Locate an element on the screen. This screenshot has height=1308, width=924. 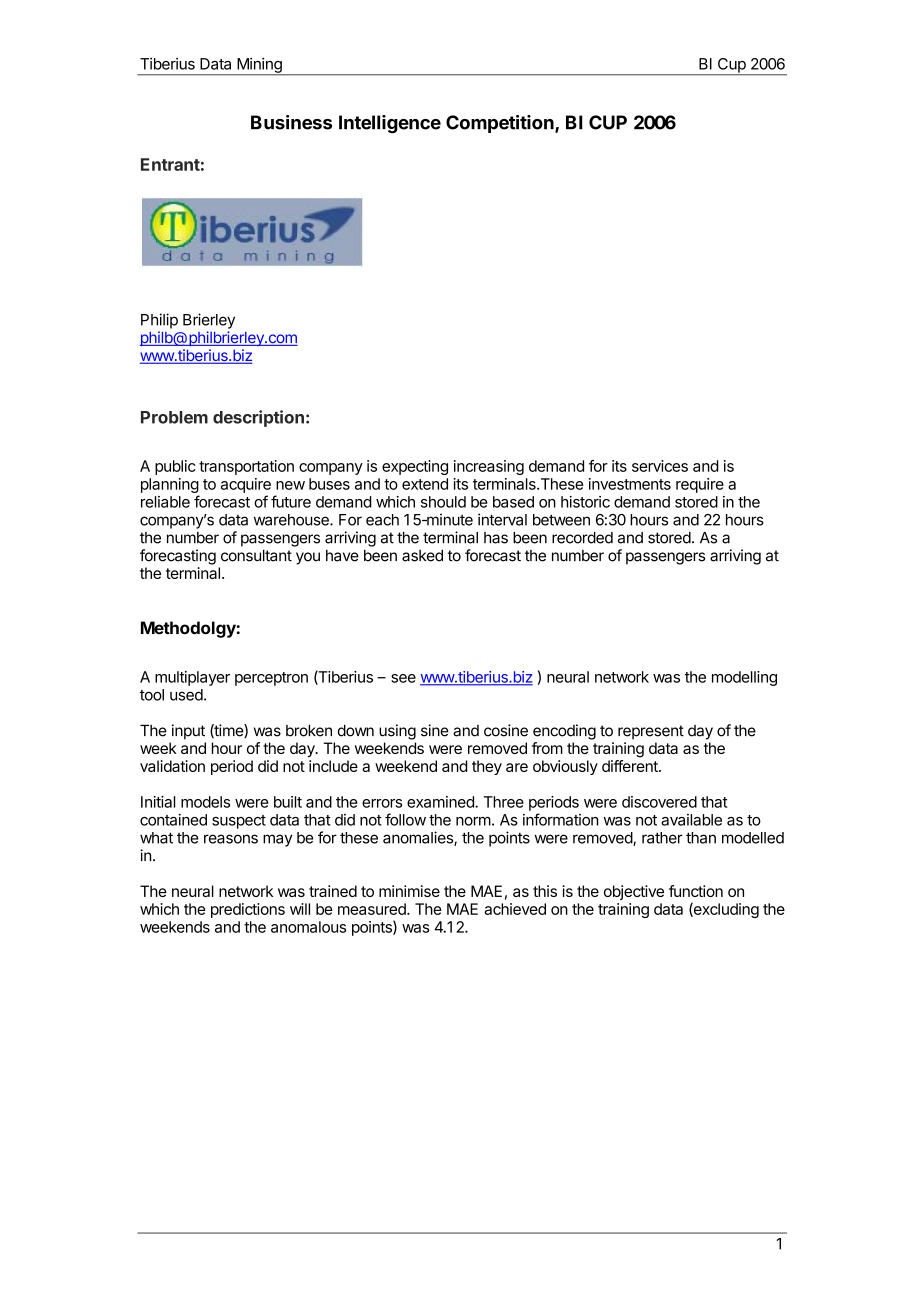
minimise is located at coordinates (409, 891).
